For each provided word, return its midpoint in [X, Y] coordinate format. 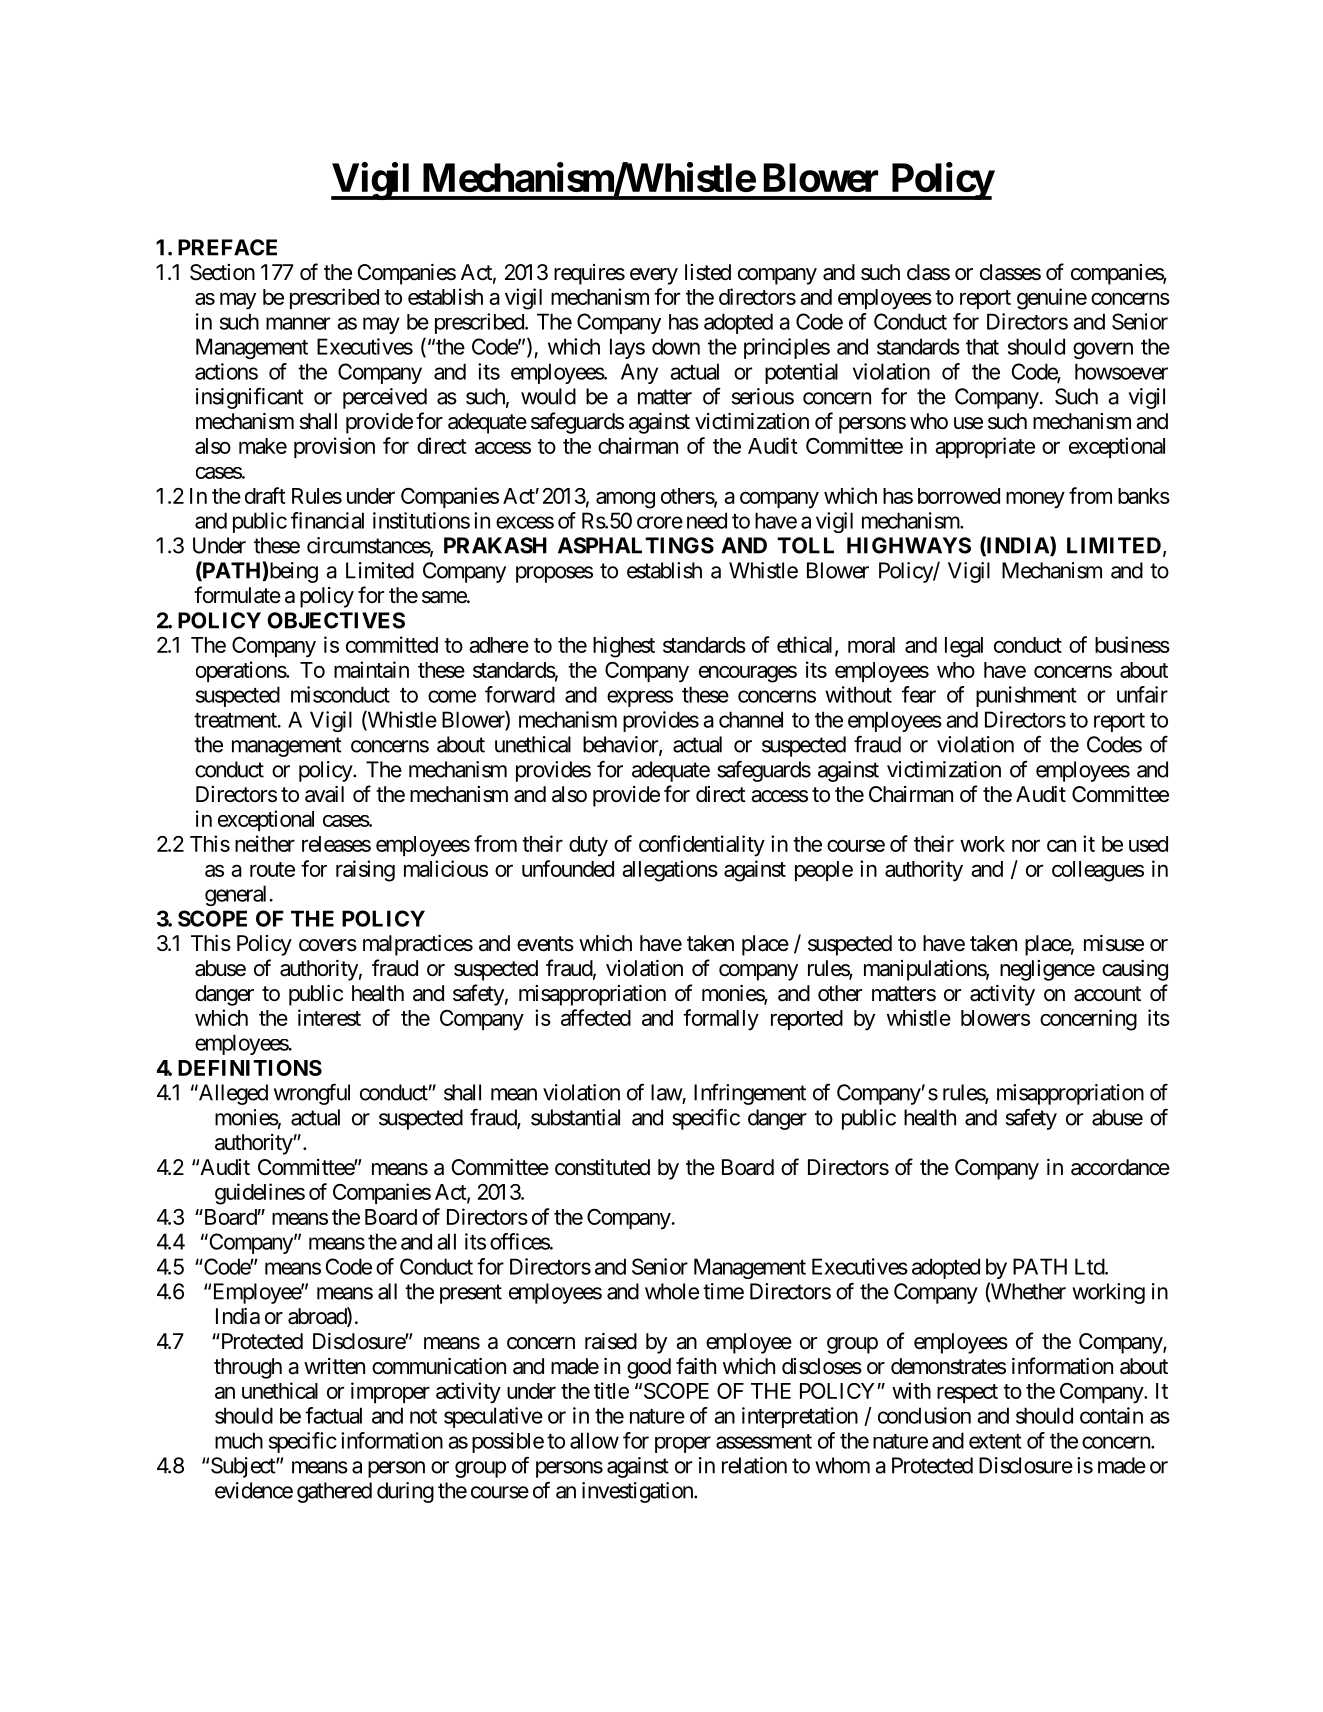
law [667, 1092]
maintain [371, 669]
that [982, 346]
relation [754, 1465]
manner [298, 323]
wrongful [312, 1094]
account [1107, 994]
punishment [1026, 696]
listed [708, 272]
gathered [334, 1492]
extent [995, 1441]
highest [624, 647]
